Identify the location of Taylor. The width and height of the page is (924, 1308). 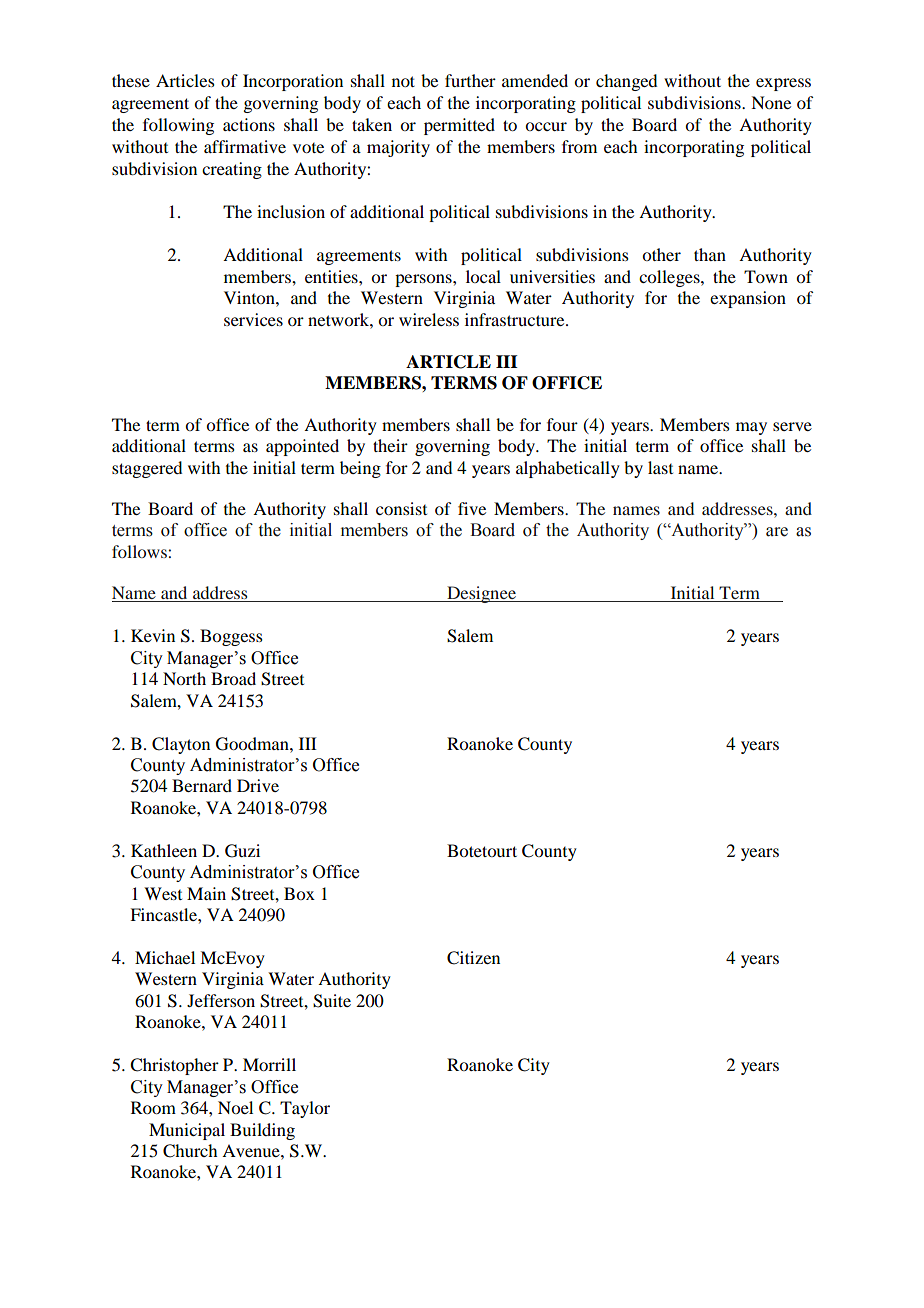
(305, 1109).
